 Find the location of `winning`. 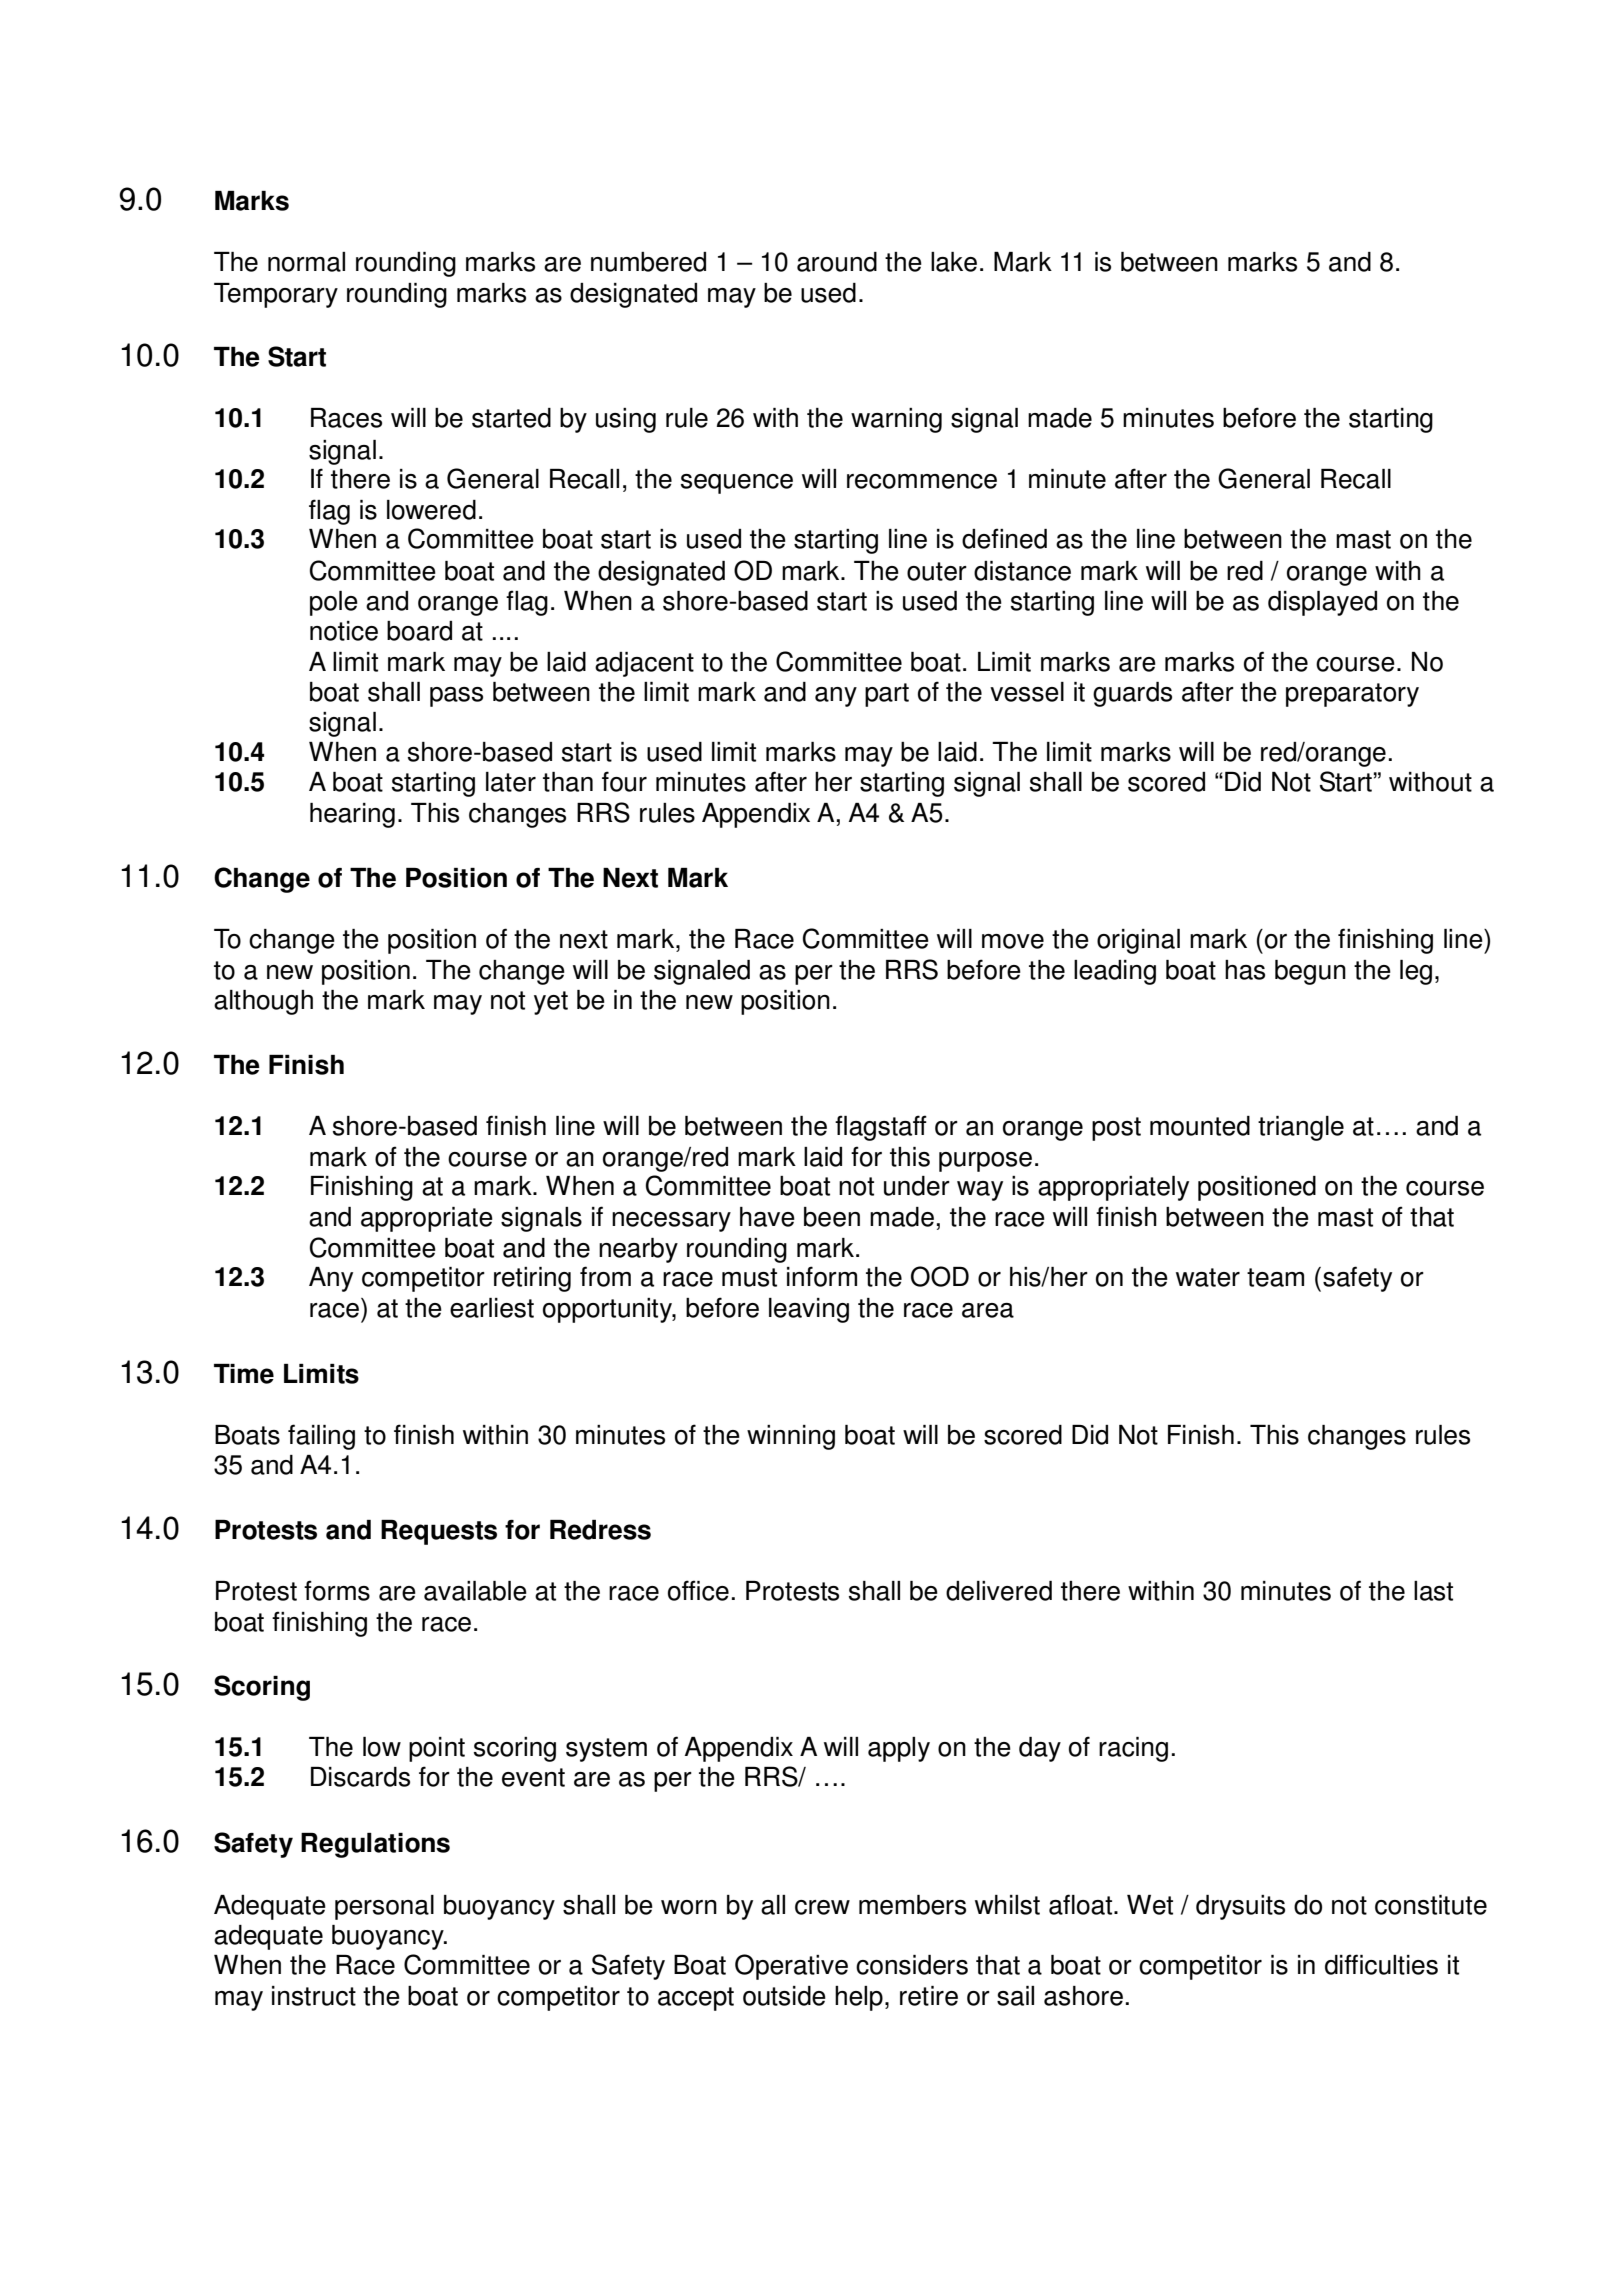

winning is located at coordinates (791, 1437).
